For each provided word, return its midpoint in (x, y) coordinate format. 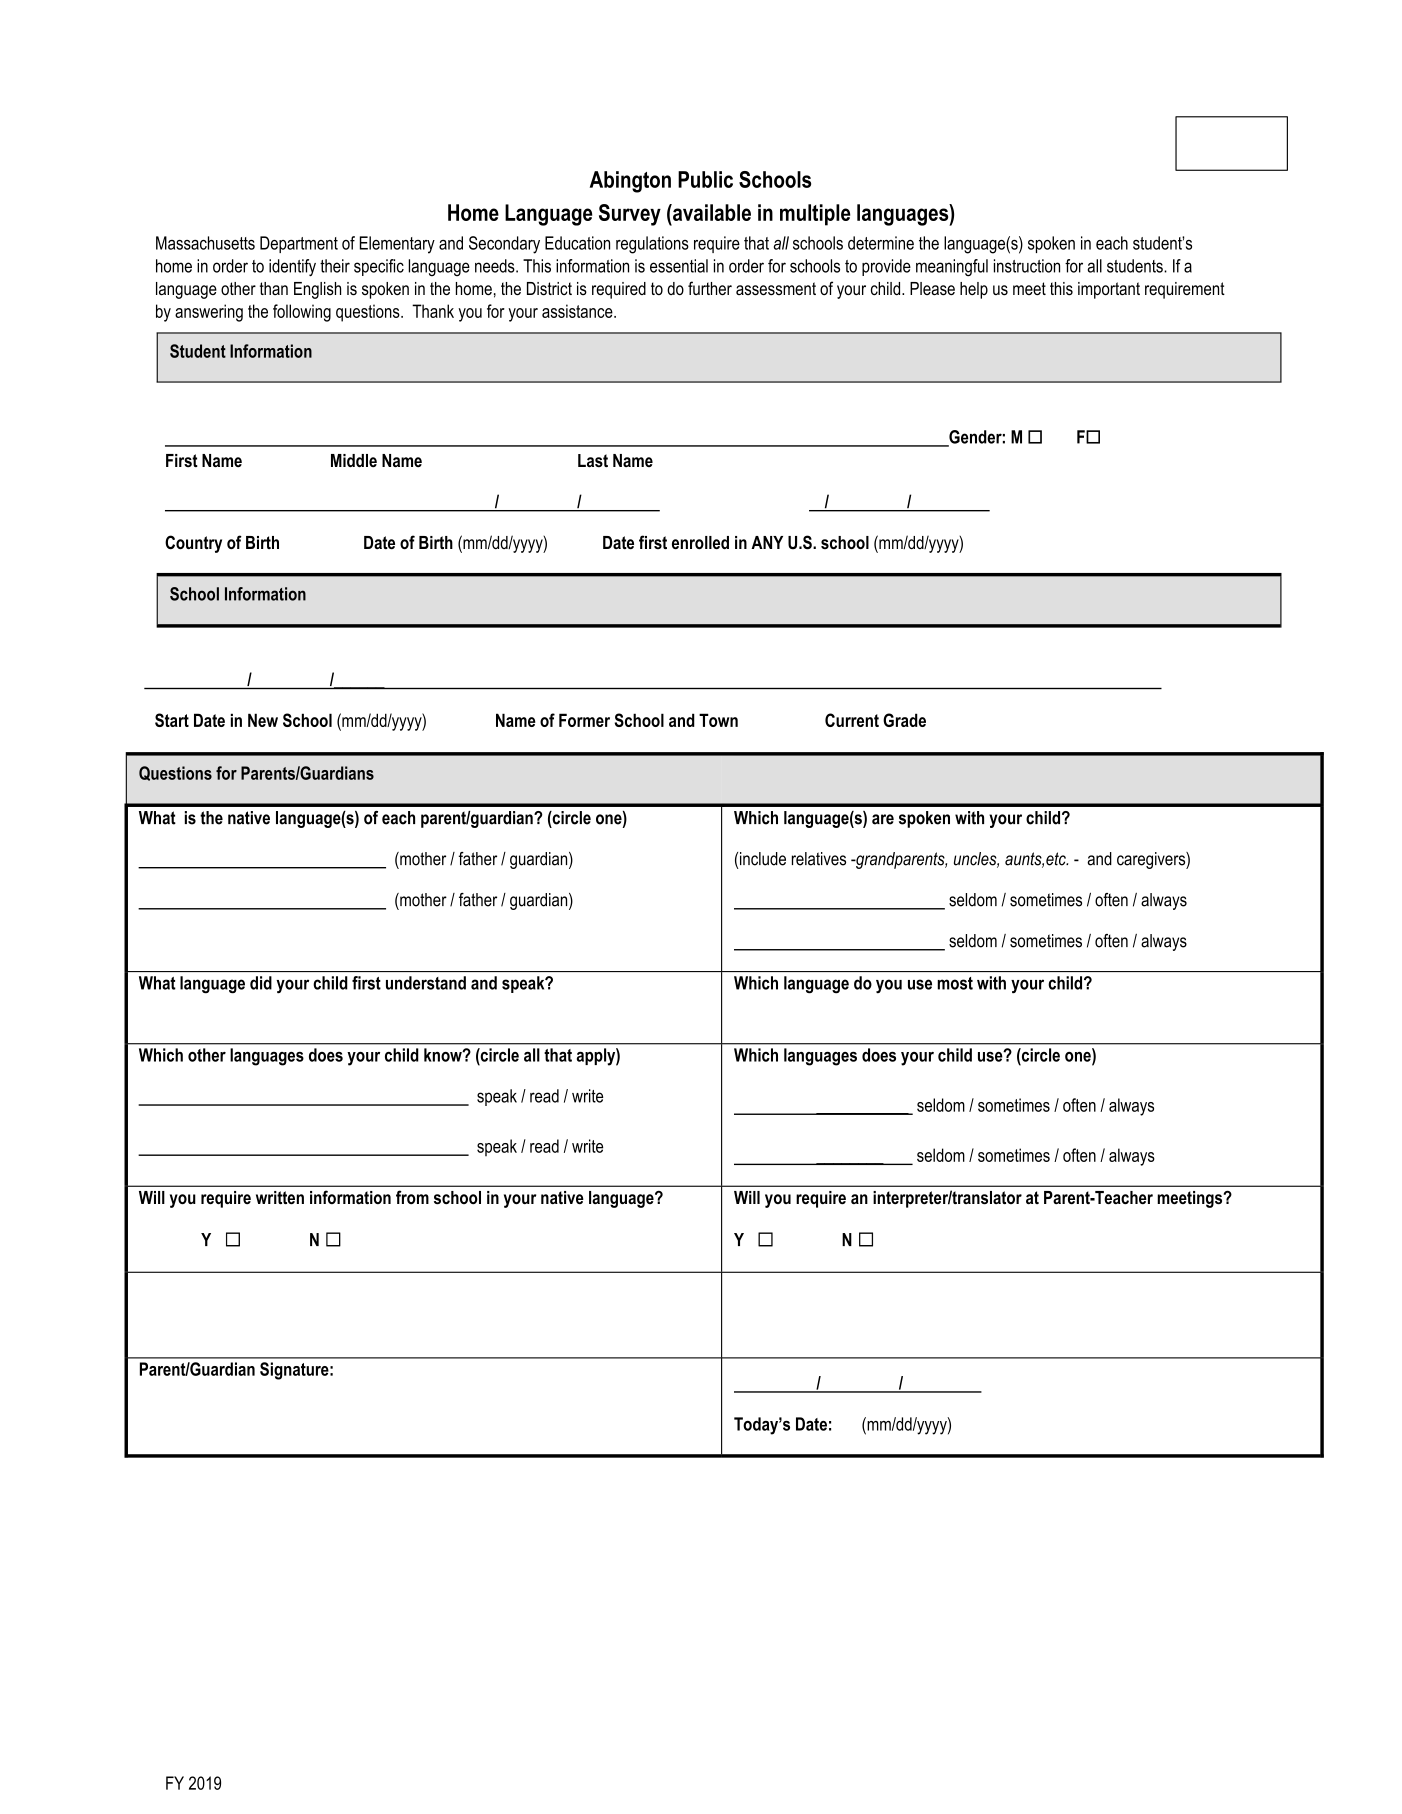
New (263, 720)
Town (718, 720)
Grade (904, 720)
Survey (630, 215)
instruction (1027, 266)
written (280, 1198)
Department (299, 244)
